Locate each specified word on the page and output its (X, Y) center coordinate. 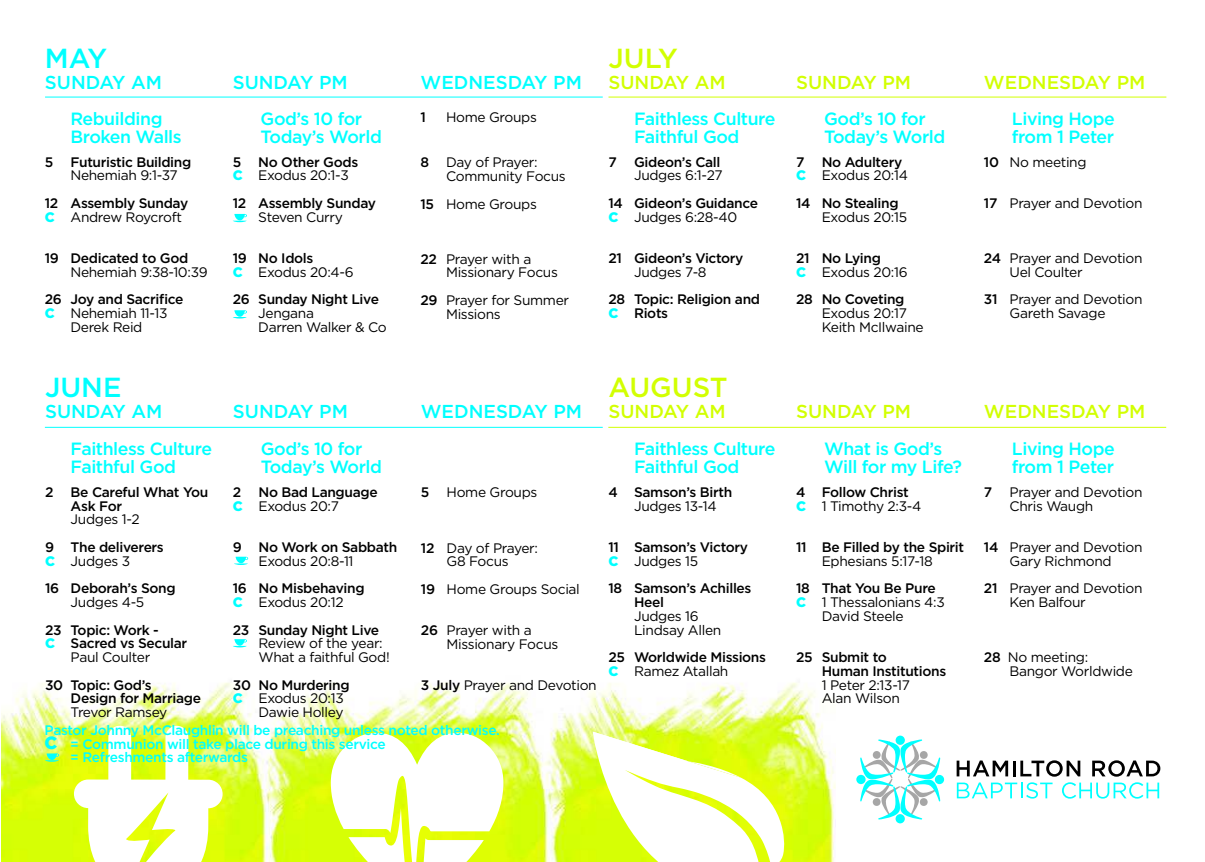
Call (708, 162)
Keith (839, 327)
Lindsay (659, 630)
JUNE (83, 387)
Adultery (873, 164)
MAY (76, 58)
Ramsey (141, 713)
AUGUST (667, 387)
